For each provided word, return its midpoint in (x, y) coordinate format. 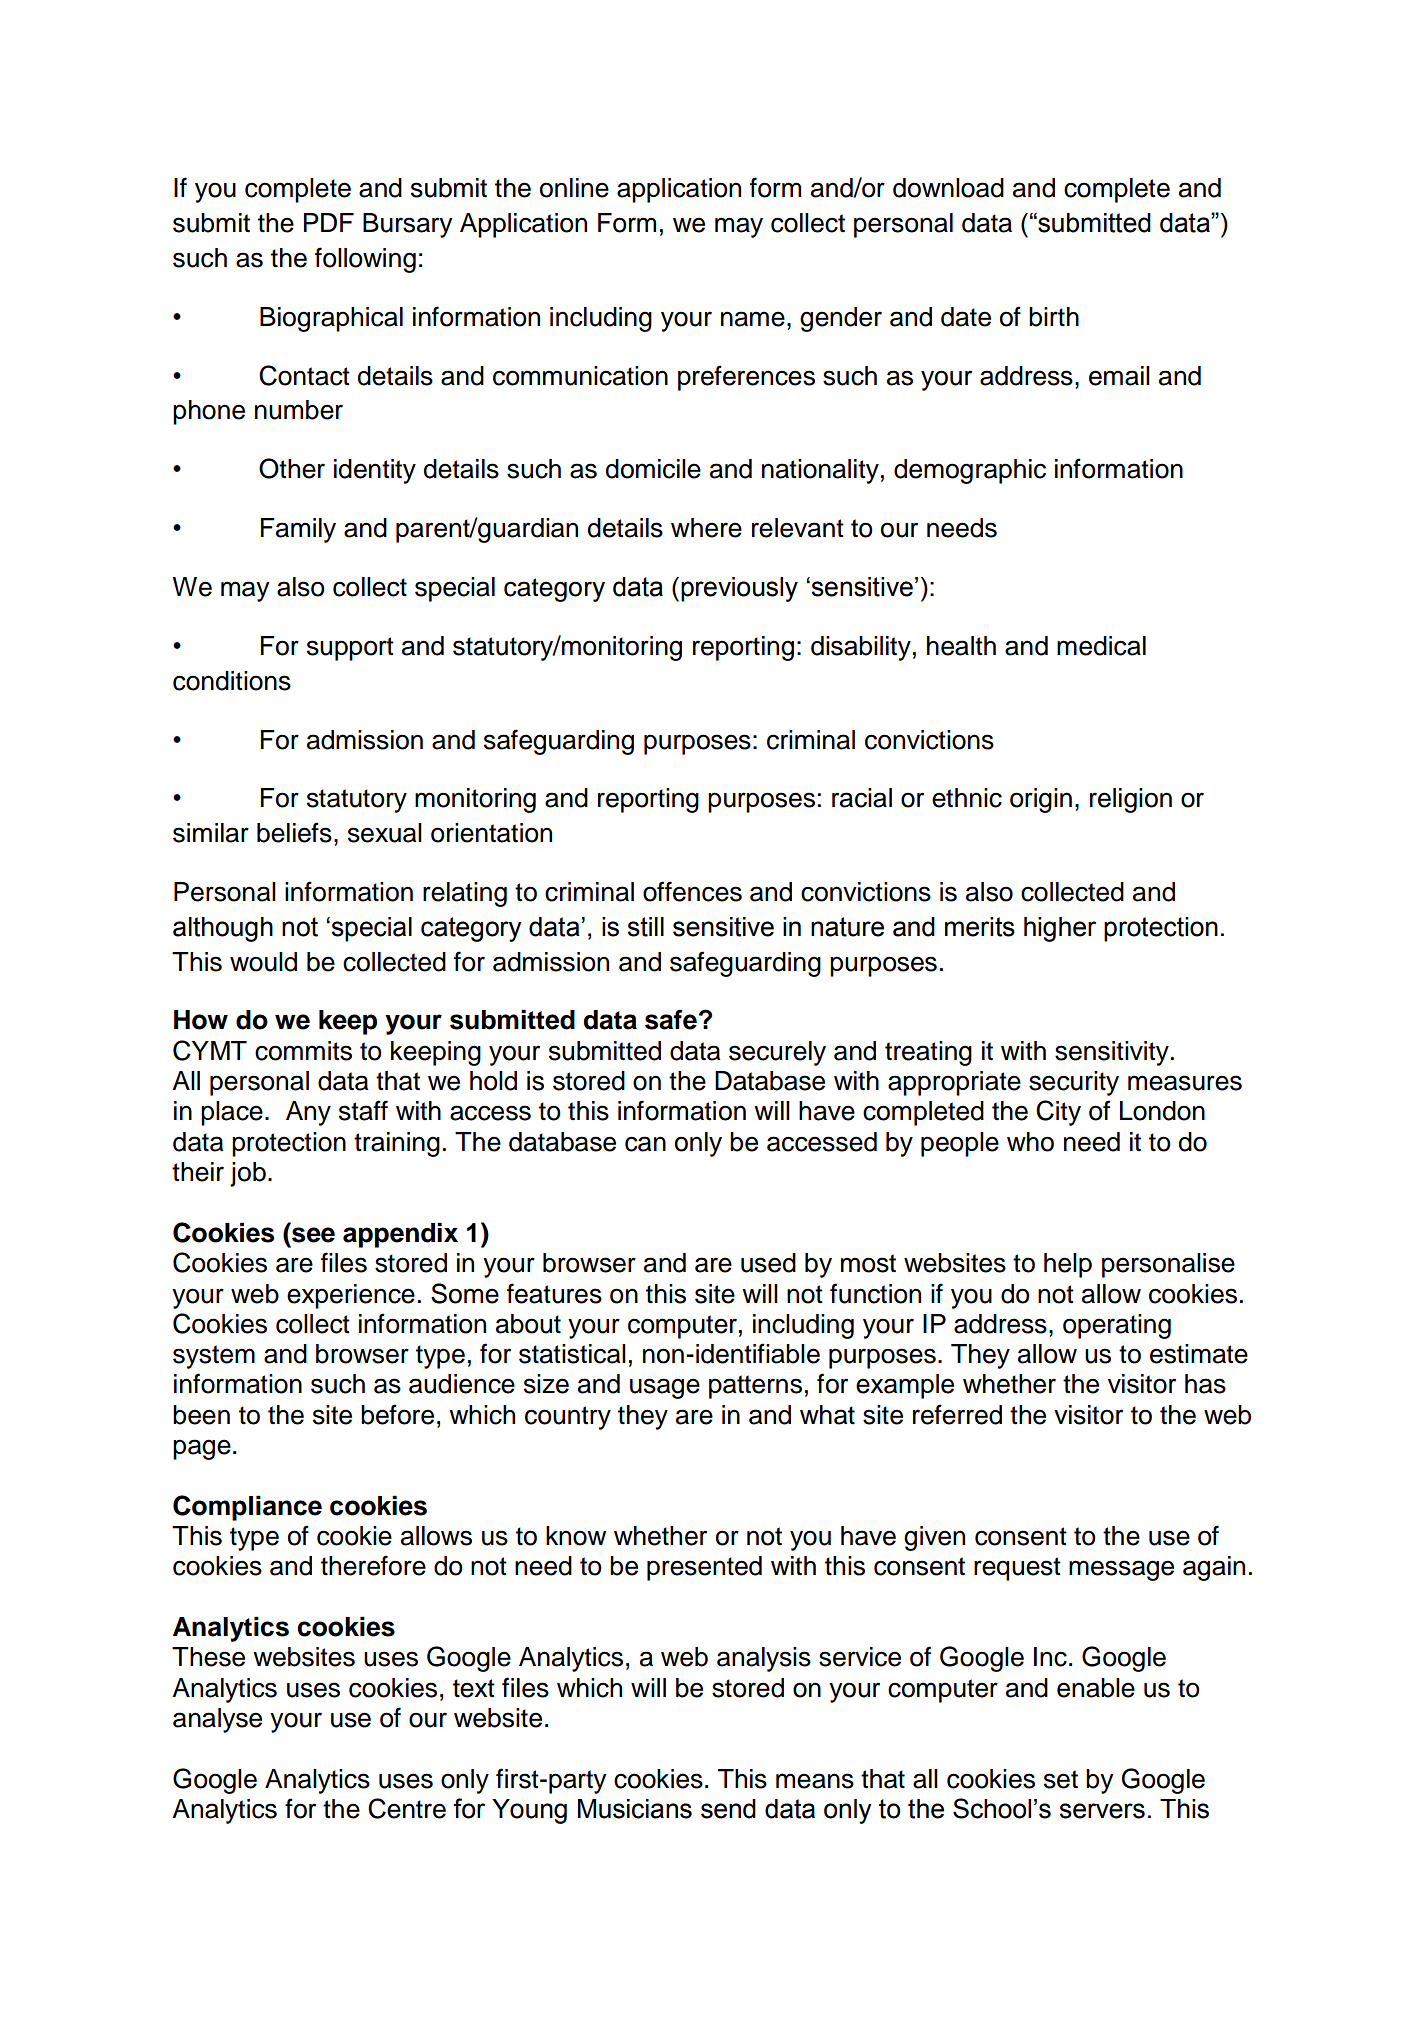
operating (1117, 1326)
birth (1054, 317)
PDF (329, 222)
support (350, 649)
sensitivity (1112, 1053)
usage (665, 1388)
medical (1101, 646)
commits (303, 1051)
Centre (407, 1808)
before (397, 1414)
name (753, 319)
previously (739, 589)
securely (777, 1053)
